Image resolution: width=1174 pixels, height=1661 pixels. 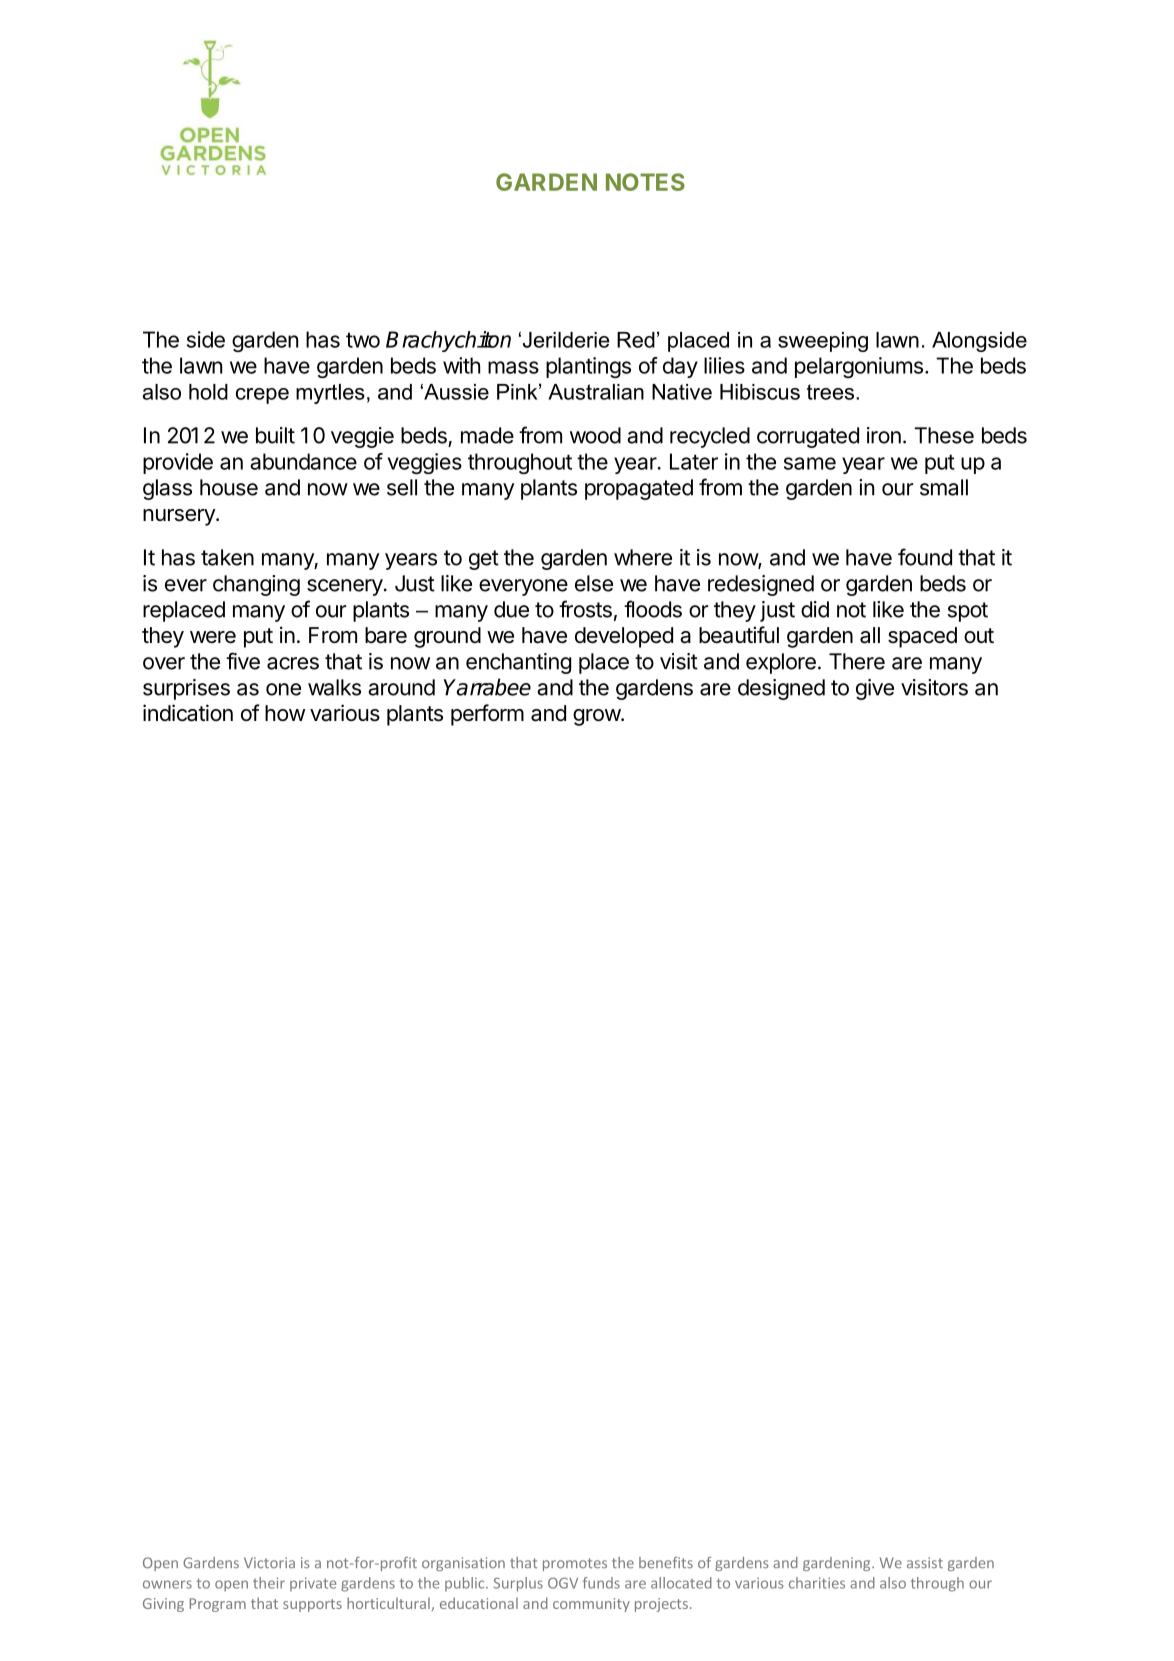 What do you see at coordinates (269, 1562) in the screenshot?
I see `Victoria` at bounding box center [269, 1562].
